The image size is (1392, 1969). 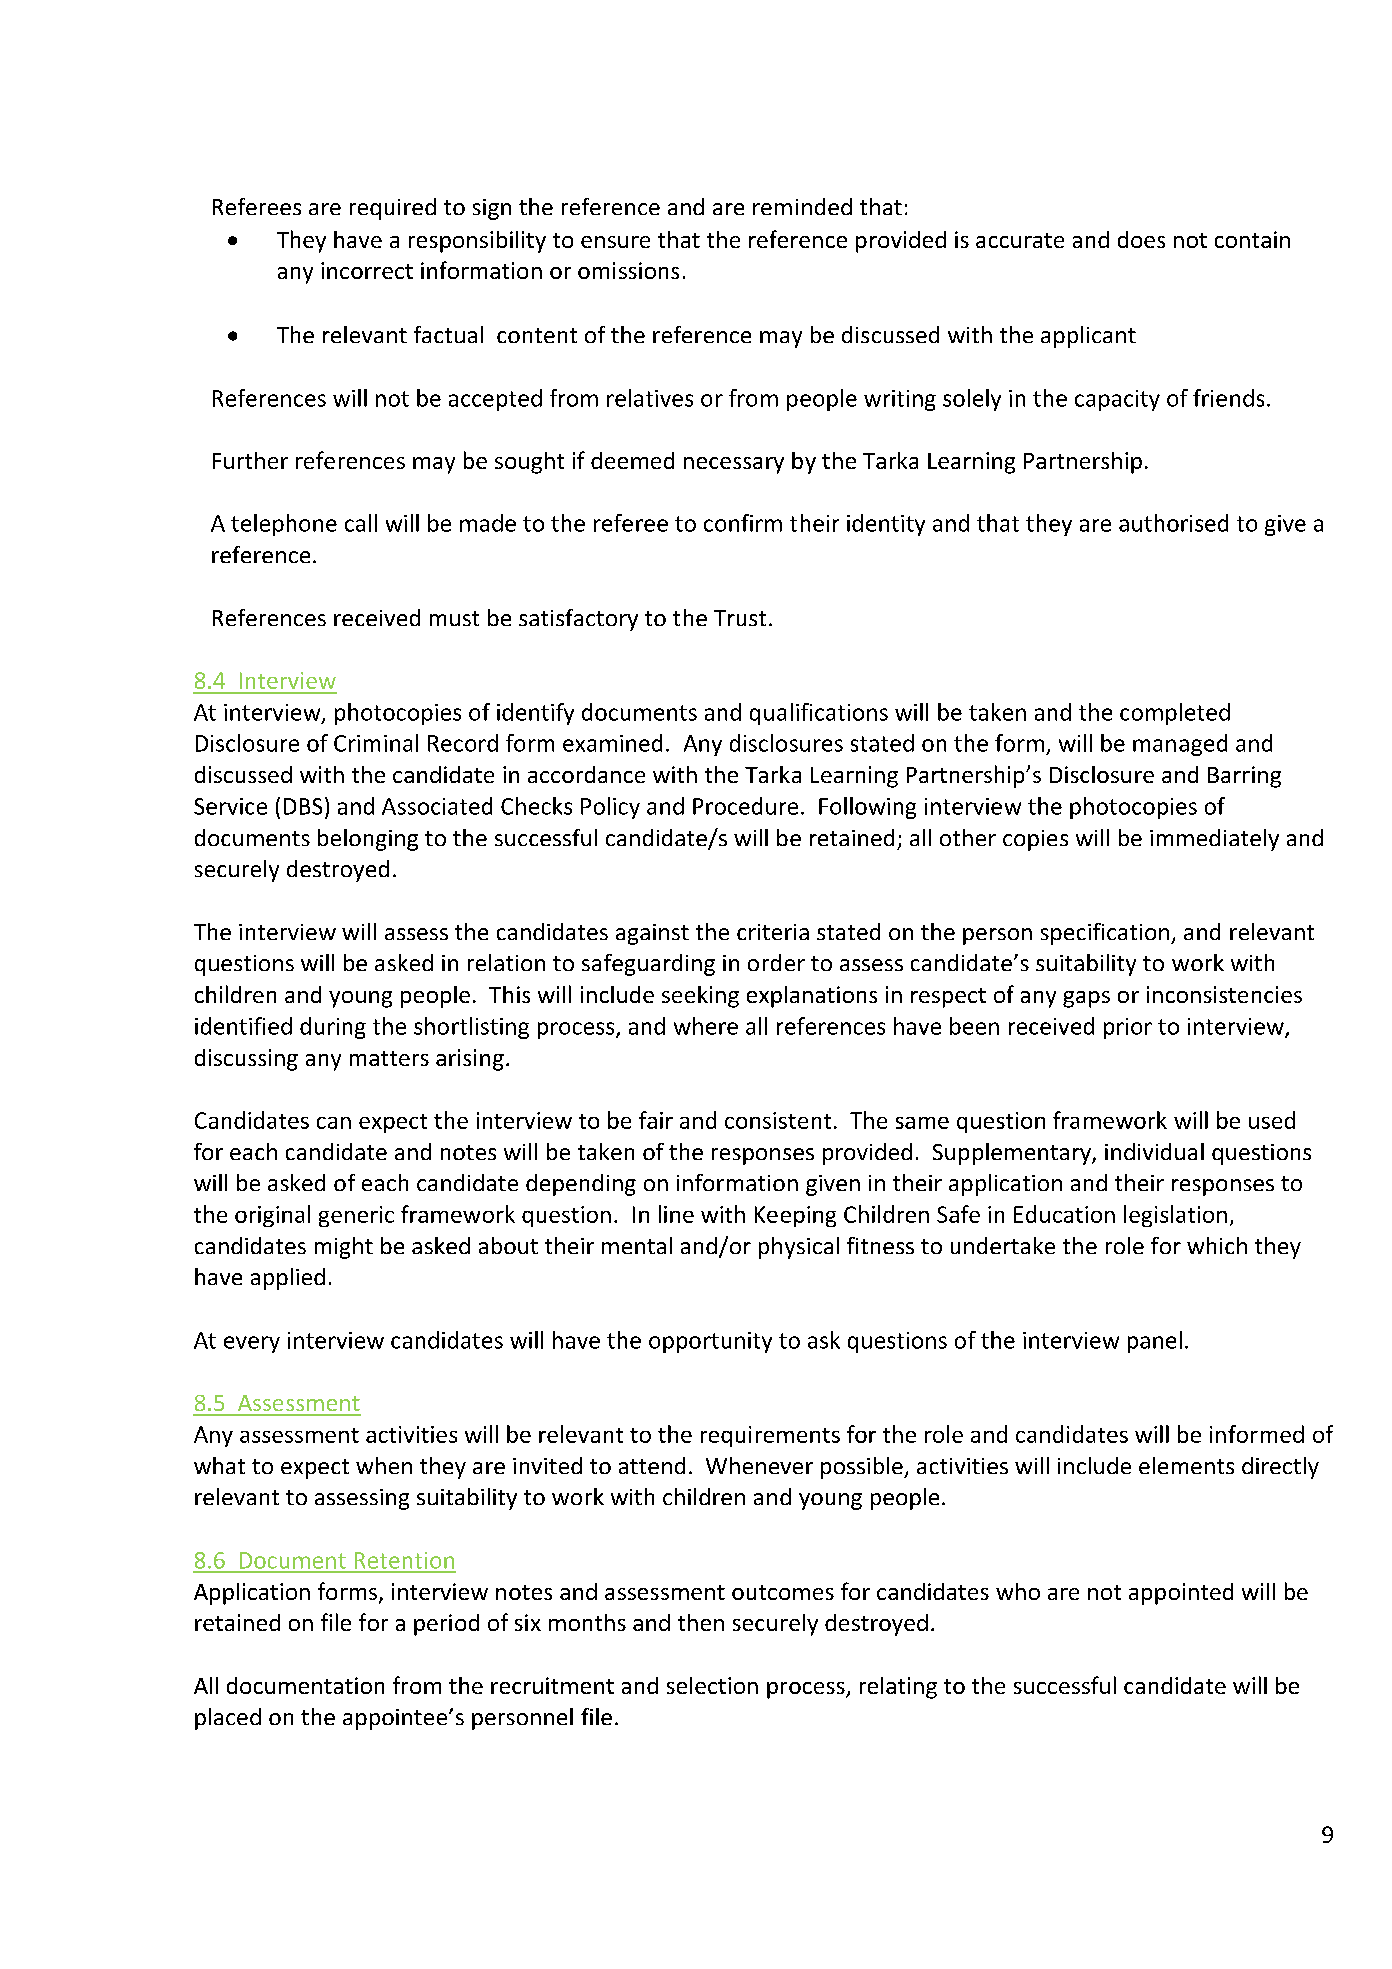 What do you see at coordinates (778, 1120) in the document?
I see `consistent` at bounding box center [778, 1120].
